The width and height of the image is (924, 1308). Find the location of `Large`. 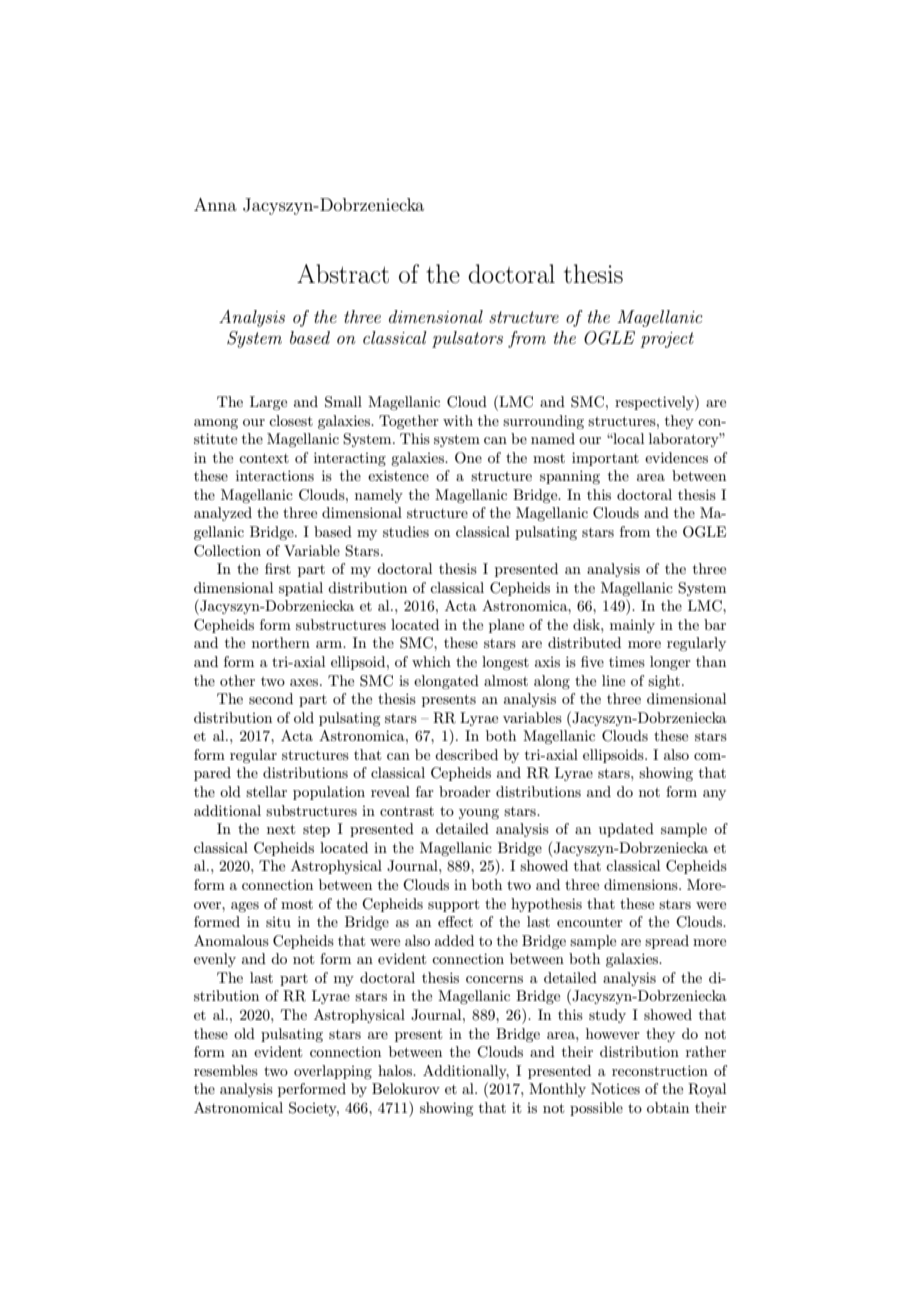

Large is located at coordinates (268, 403).
